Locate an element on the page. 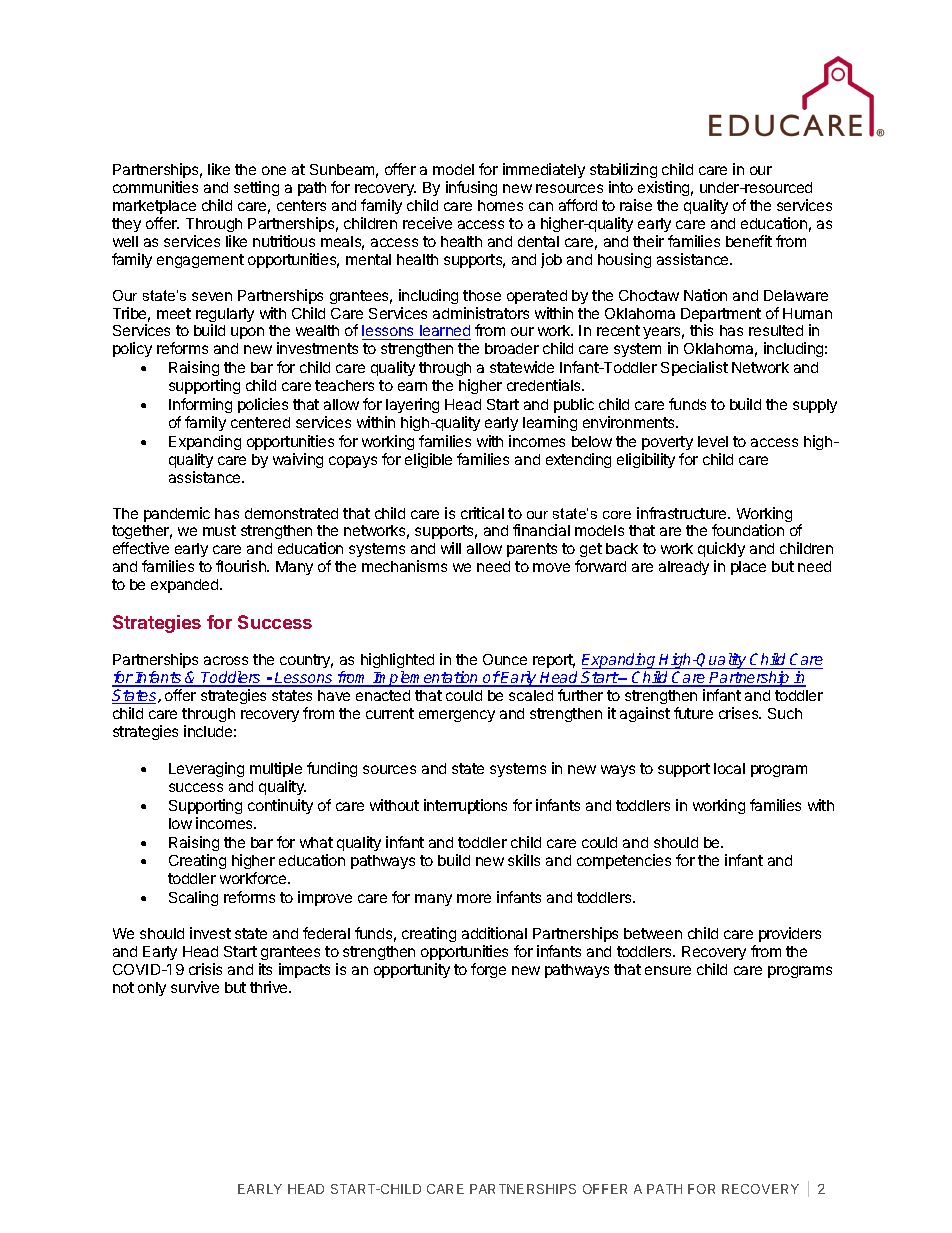 Image resolution: width=952 pixels, height=1233 pixels. will is located at coordinates (451, 548).
